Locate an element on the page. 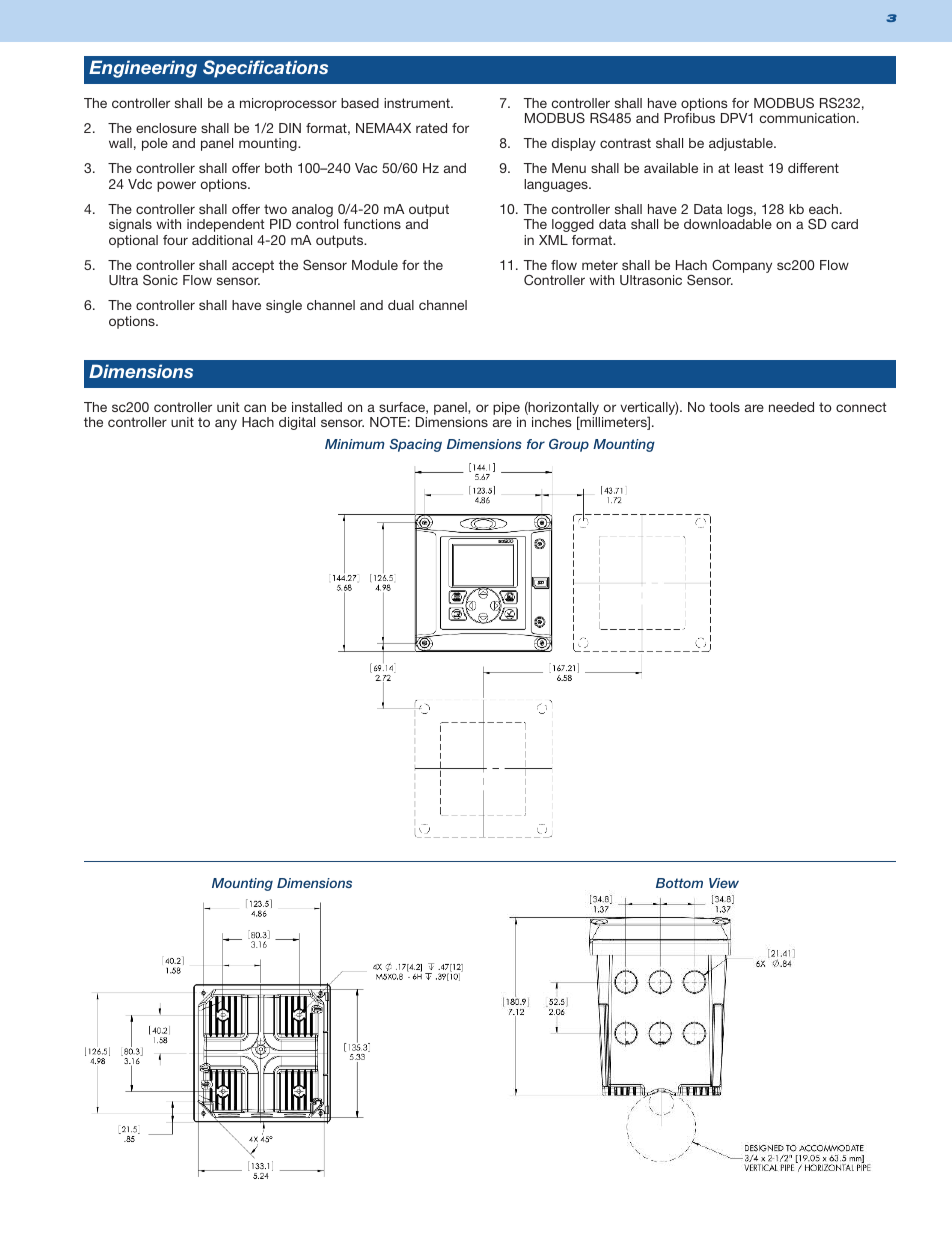  instrument is located at coordinates (418, 103).
